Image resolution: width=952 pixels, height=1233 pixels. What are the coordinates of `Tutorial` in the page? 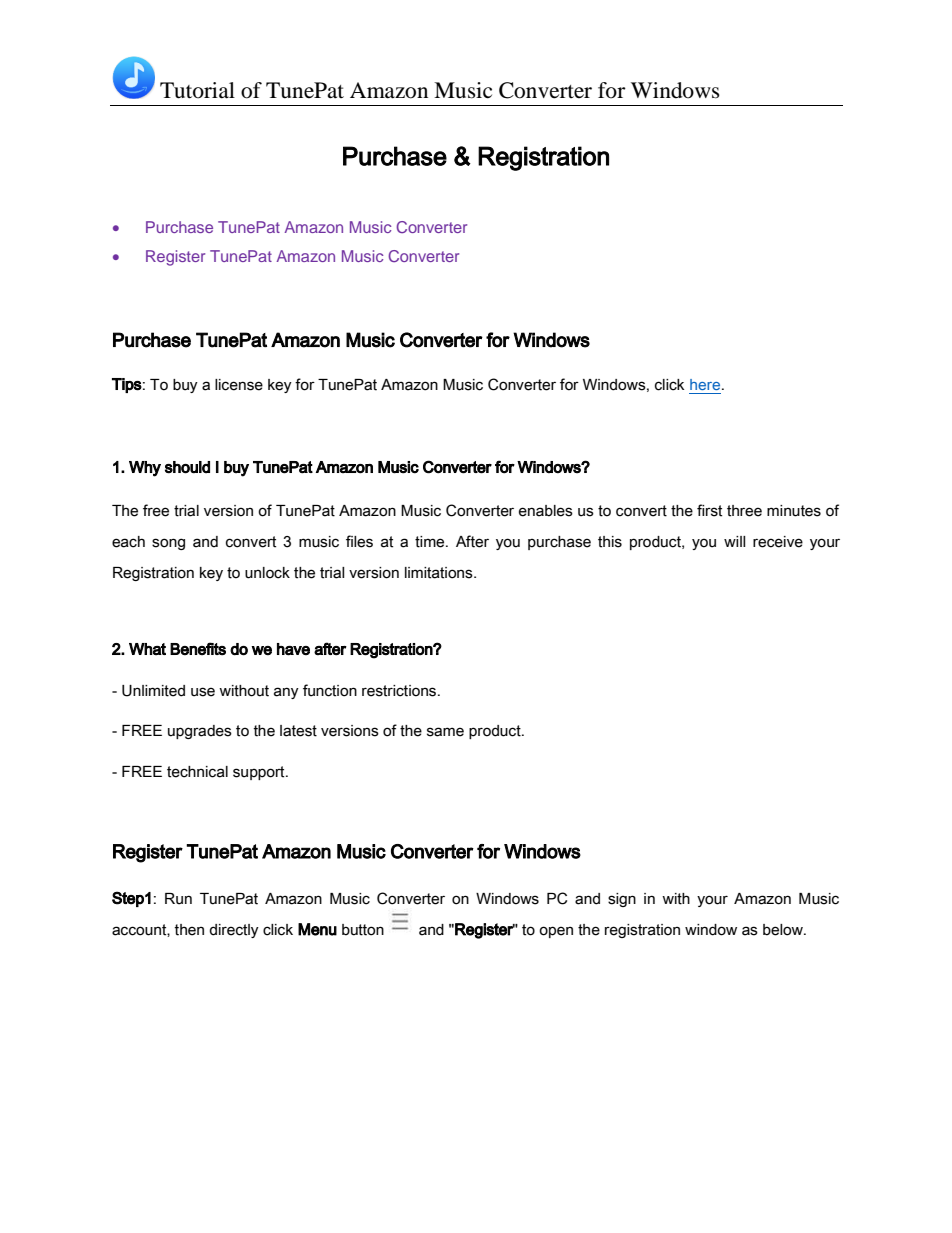 It's located at (197, 90).
